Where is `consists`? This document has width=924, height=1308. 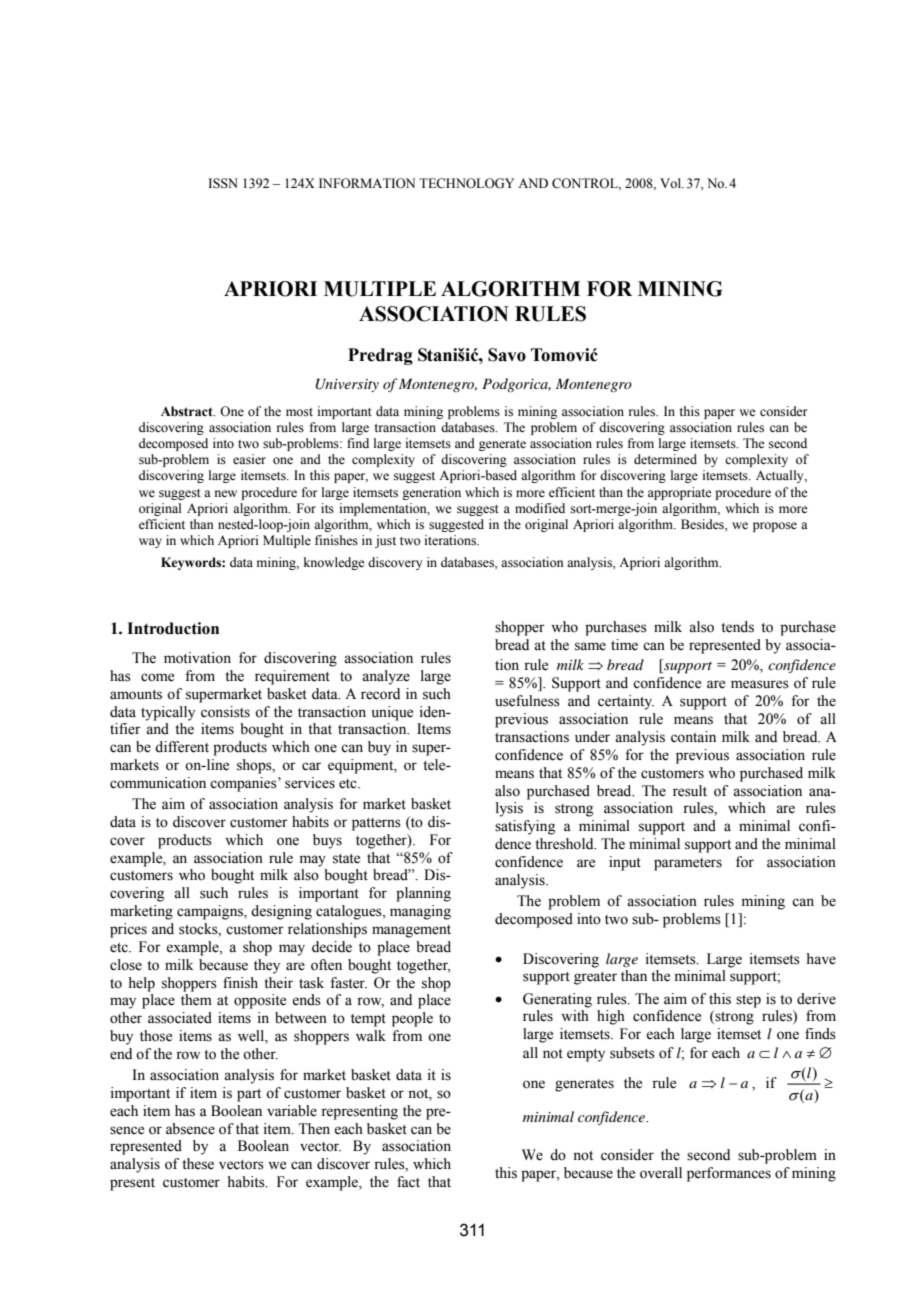 consists is located at coordinates (225, 712).
